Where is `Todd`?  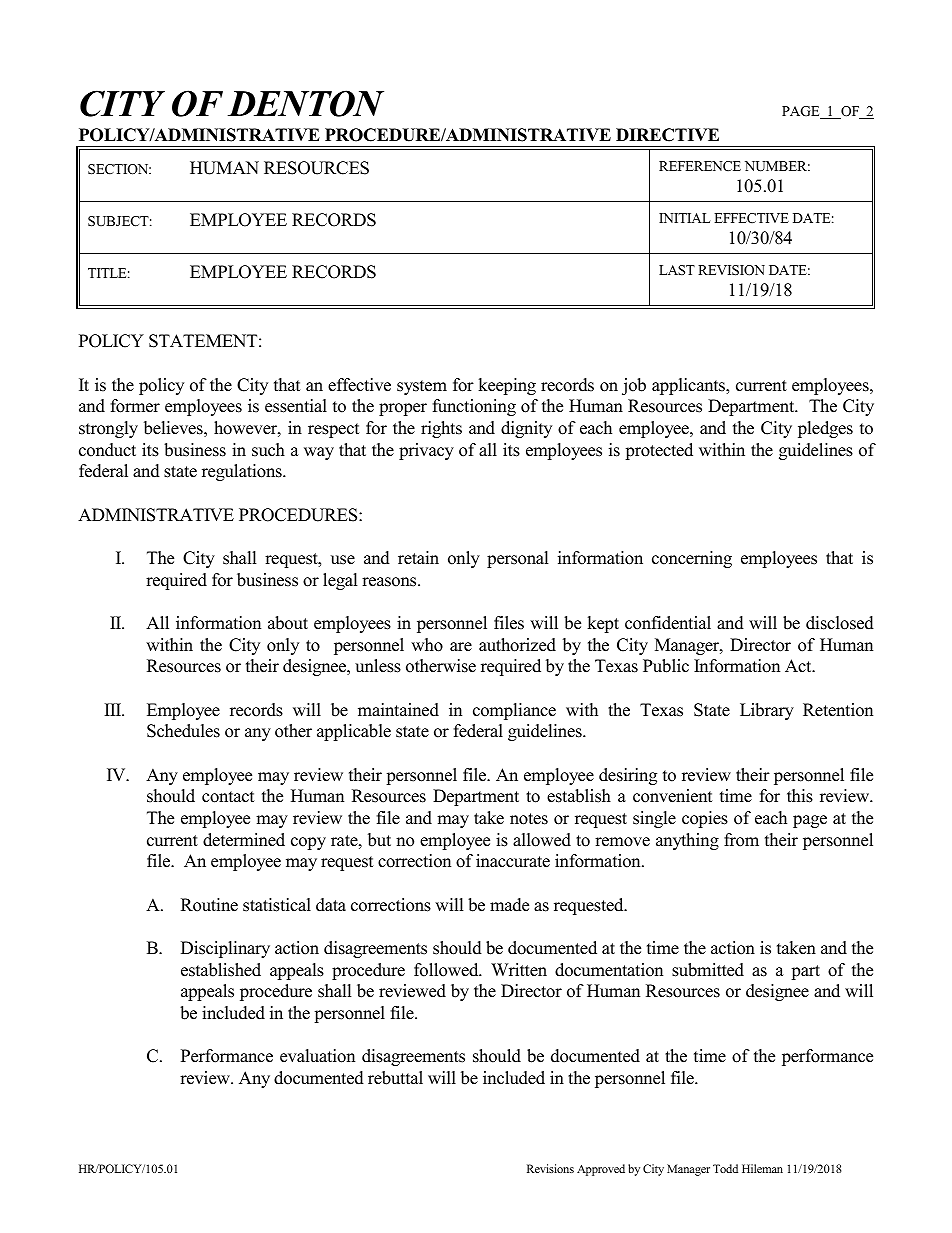 Todd is located at coordinates (725, 1168).
